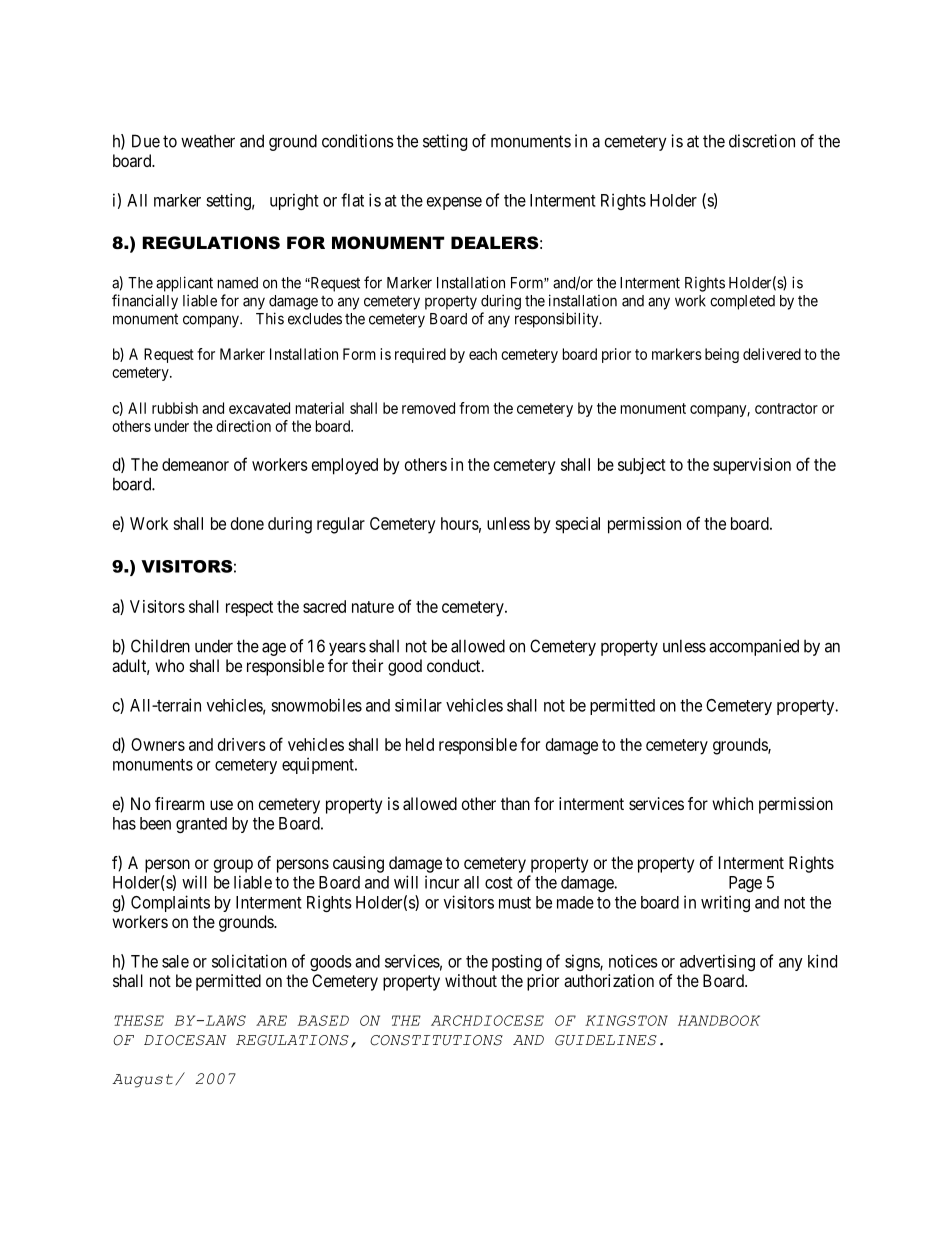 Image resolution: width=952 pixels, height=1233 pixels. Describe the element at coordinates (208, 141) in the screenshot. I see `weather` at that location.
